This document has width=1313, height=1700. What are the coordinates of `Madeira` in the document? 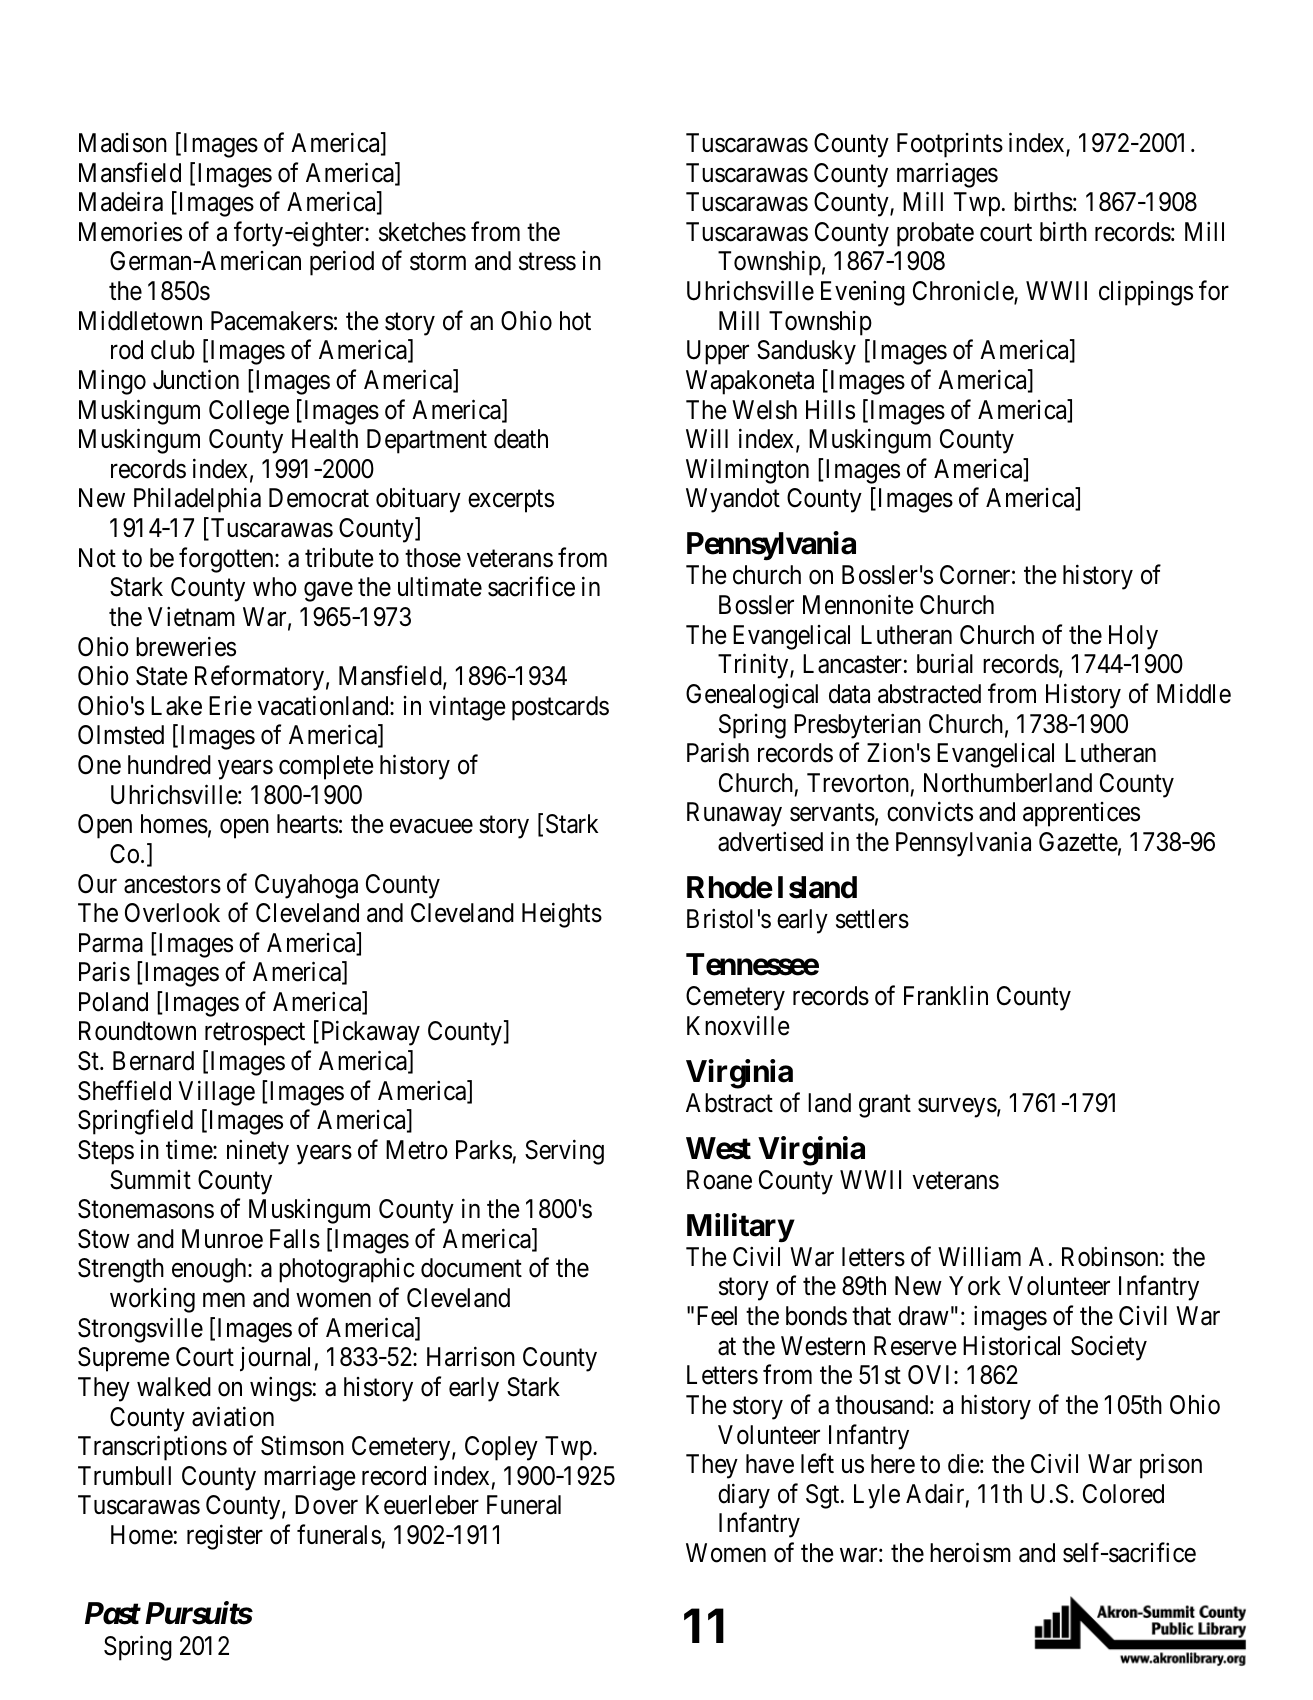 It's located at (121, 202).
